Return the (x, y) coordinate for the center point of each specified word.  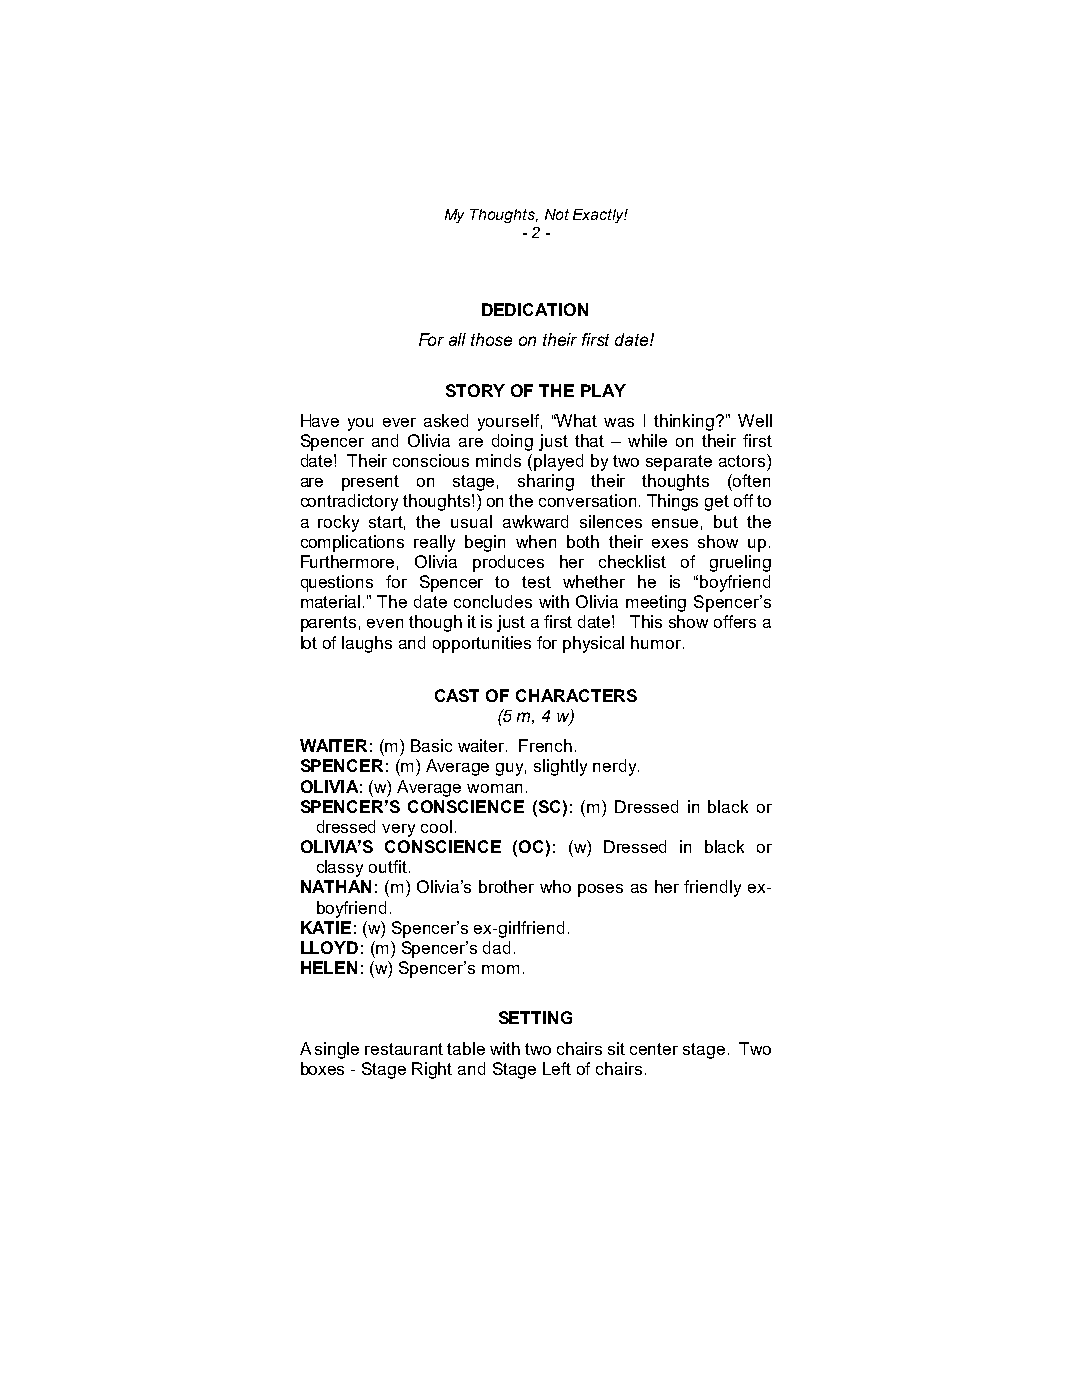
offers (735, 621)
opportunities (482, 644)
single (337, 1050)
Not (557, 214)
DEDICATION (535, 309)
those (491, 339)
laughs (367, 644)
